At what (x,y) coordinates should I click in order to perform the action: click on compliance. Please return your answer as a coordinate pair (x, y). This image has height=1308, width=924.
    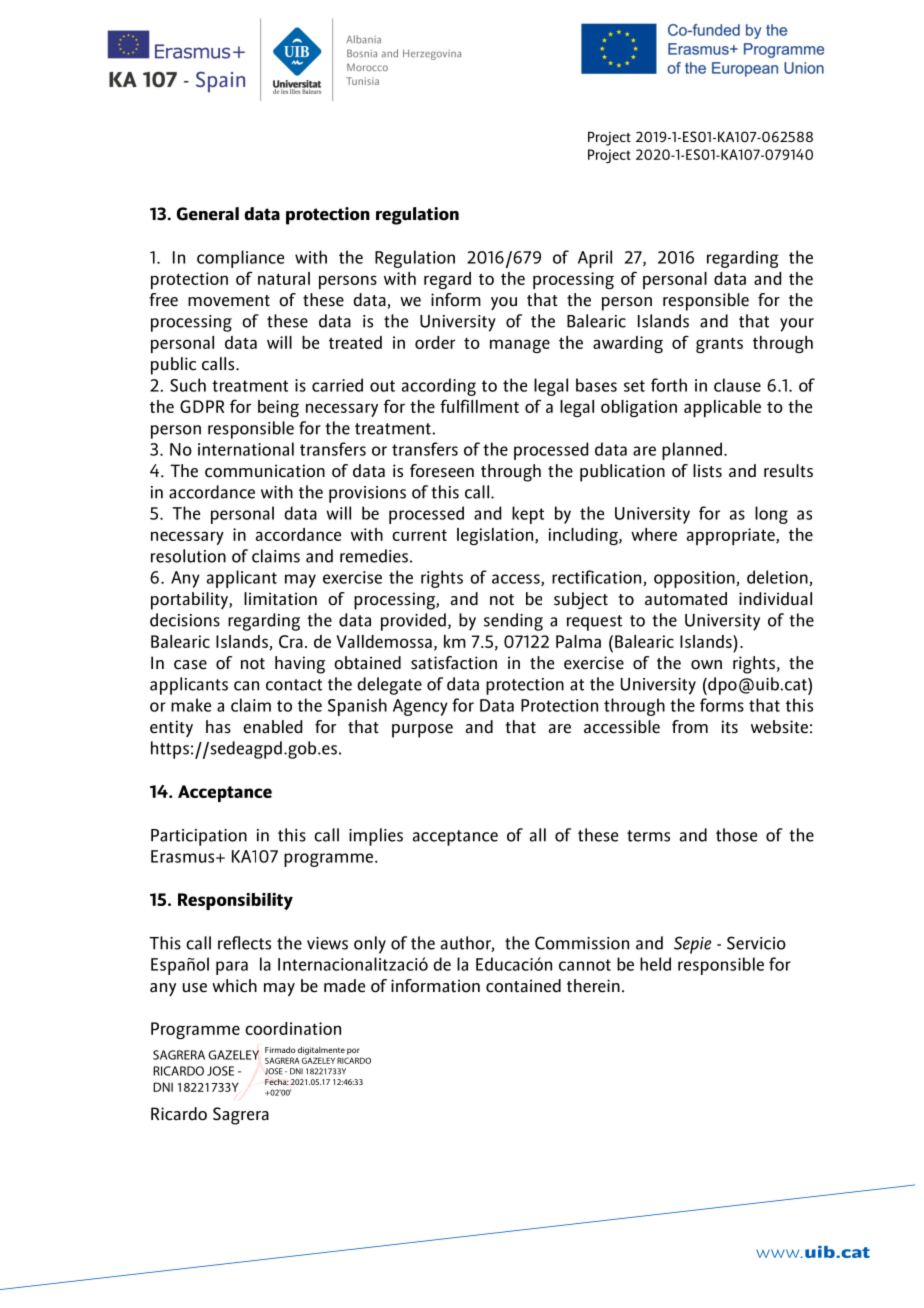
    Looking at the image, I should click on (240, 259).
